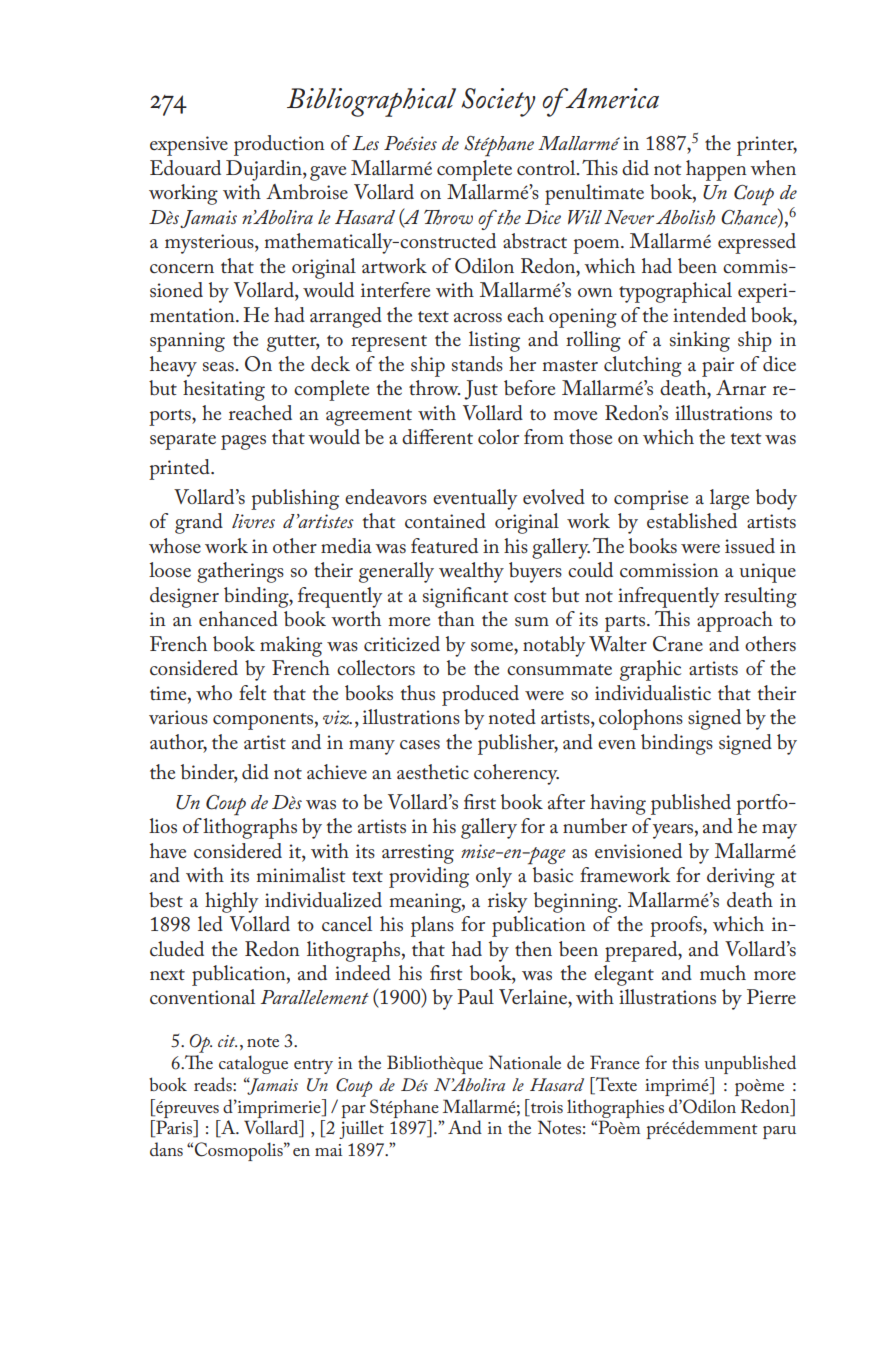 This screenshot has width=896, height=1345. Describe the element at coordinates (716, 170) in the screenshot. I see `happen` at that location.
